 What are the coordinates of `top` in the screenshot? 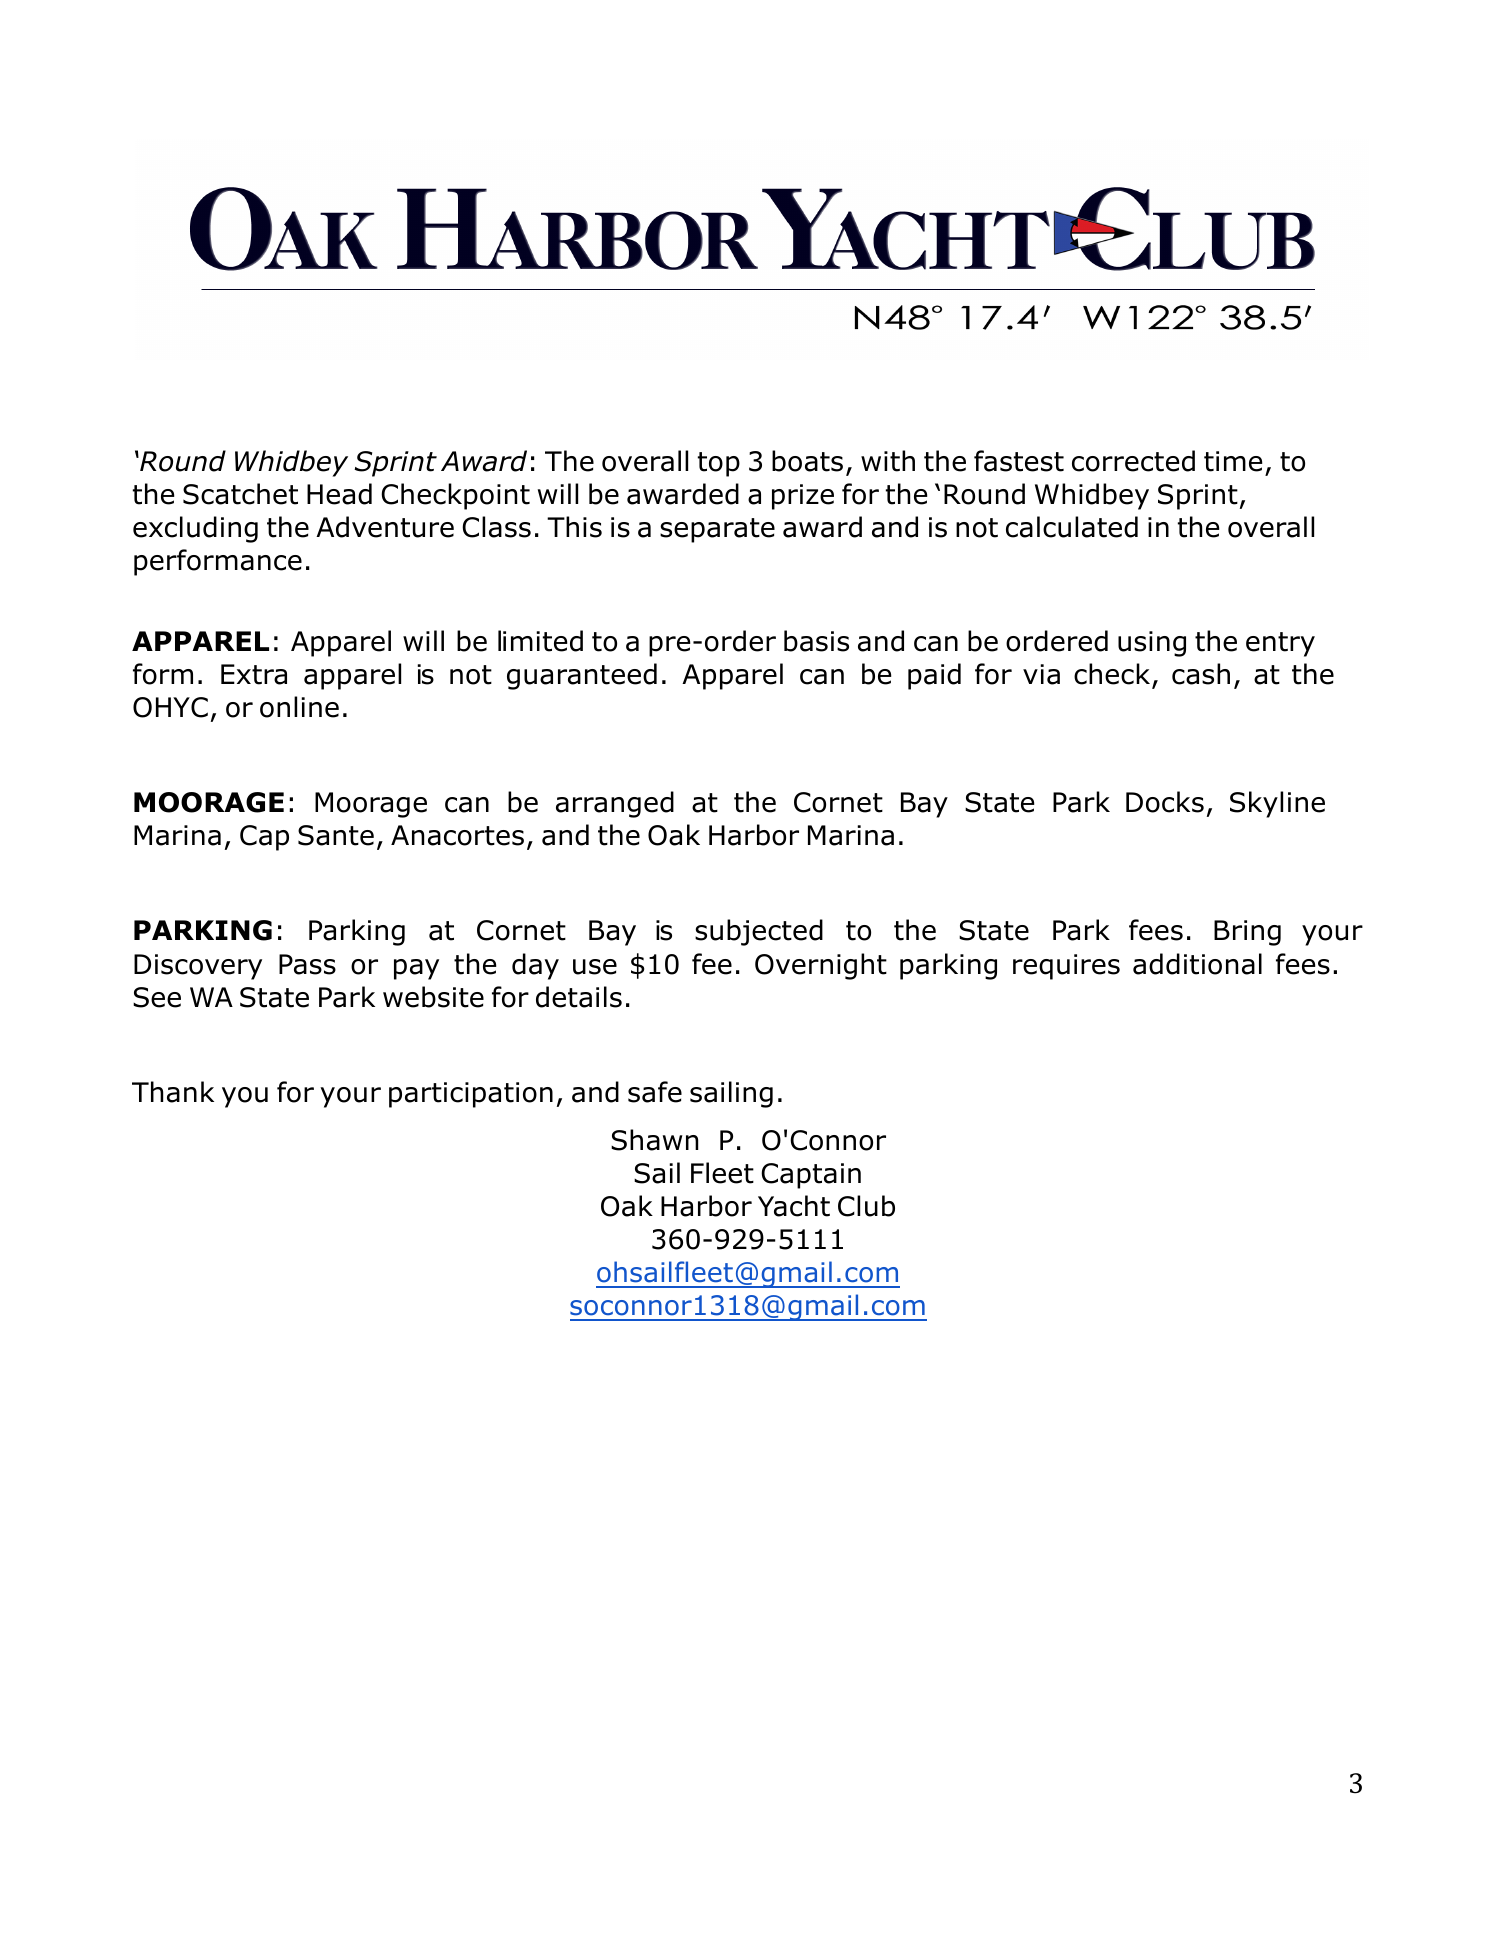 It's located at (719, 464).
